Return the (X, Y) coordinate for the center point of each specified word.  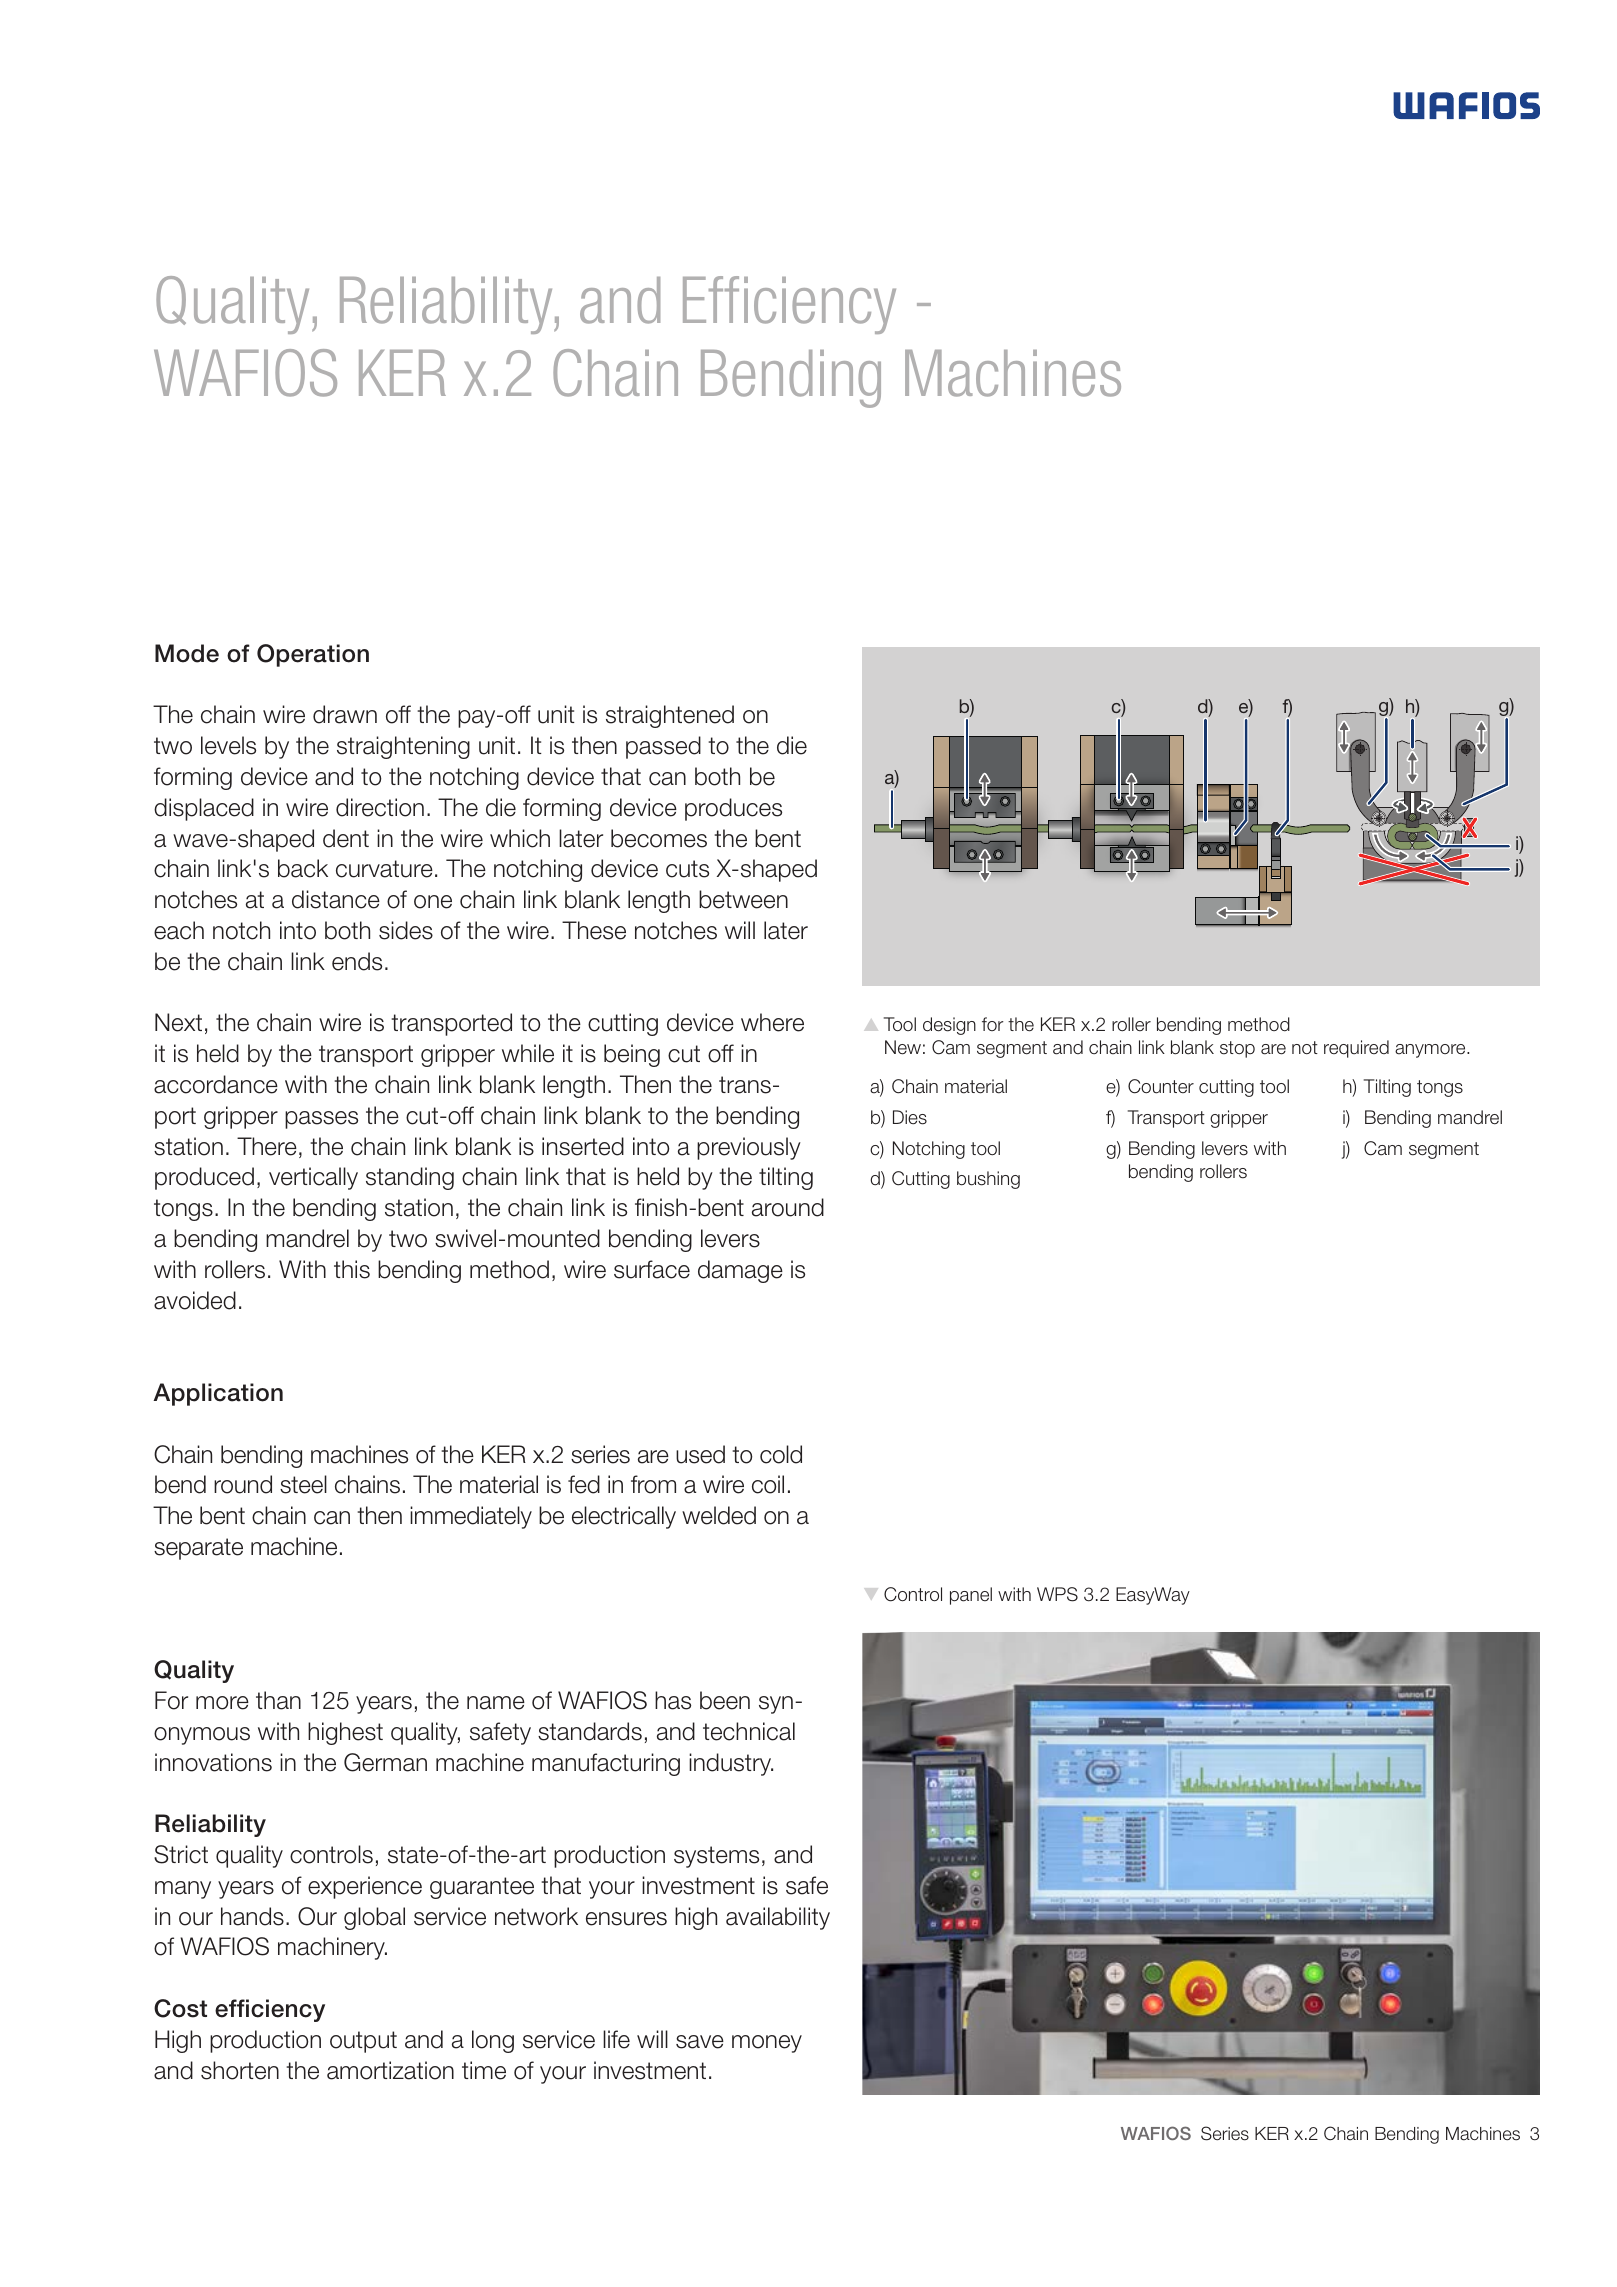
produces (733, 809)
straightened (670, 716)
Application (218, 1394)
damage (740, 1271)
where (772, 1022)
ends (357, 961)
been (725, 1700)
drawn (345, 714)
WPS (1057, 1594)
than (278, 1700)
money (767, 2044)
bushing (988, 1180)
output (363, 2042)
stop (1237, 1049)
